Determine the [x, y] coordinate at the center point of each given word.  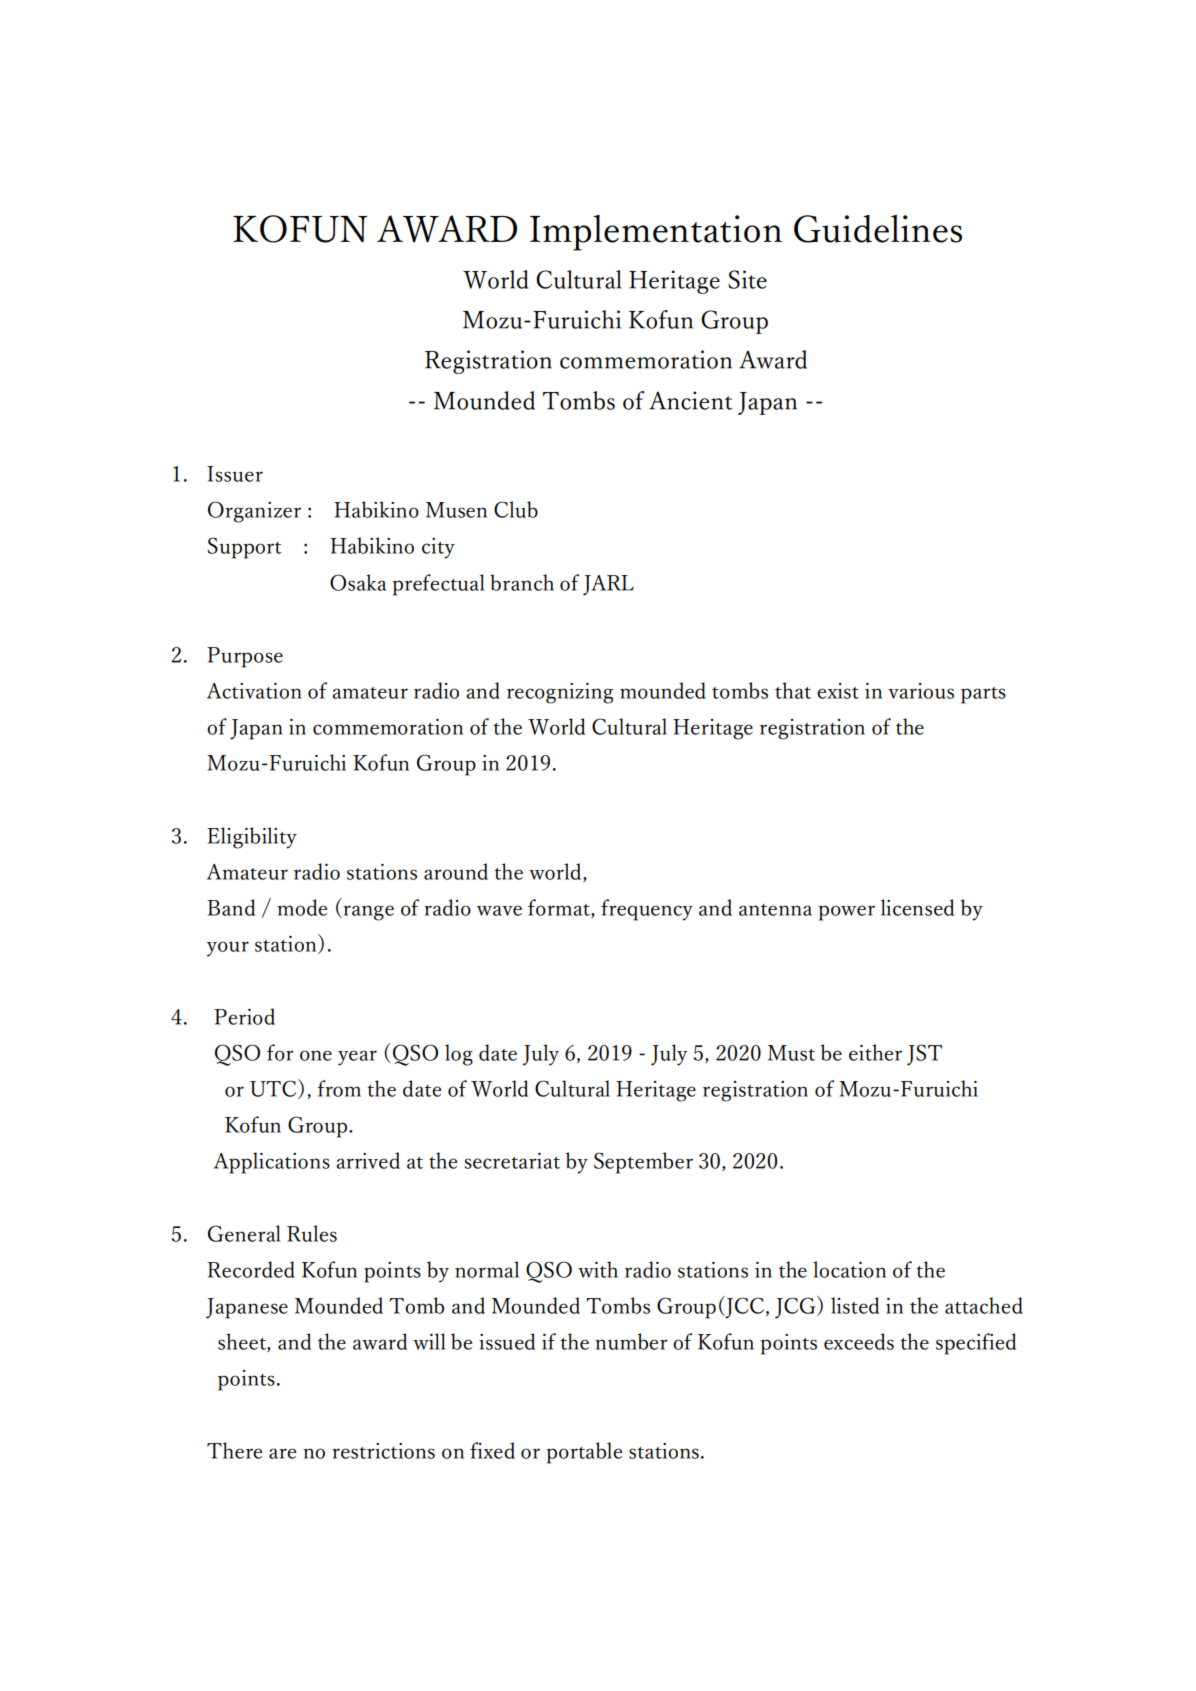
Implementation [656, 233]
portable [584, 1453]
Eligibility [252, 838]
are [282, 1453]
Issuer [235, 474]
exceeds [859, 1341]
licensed [917, 907]
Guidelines [878, 229]
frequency [647, 910]
